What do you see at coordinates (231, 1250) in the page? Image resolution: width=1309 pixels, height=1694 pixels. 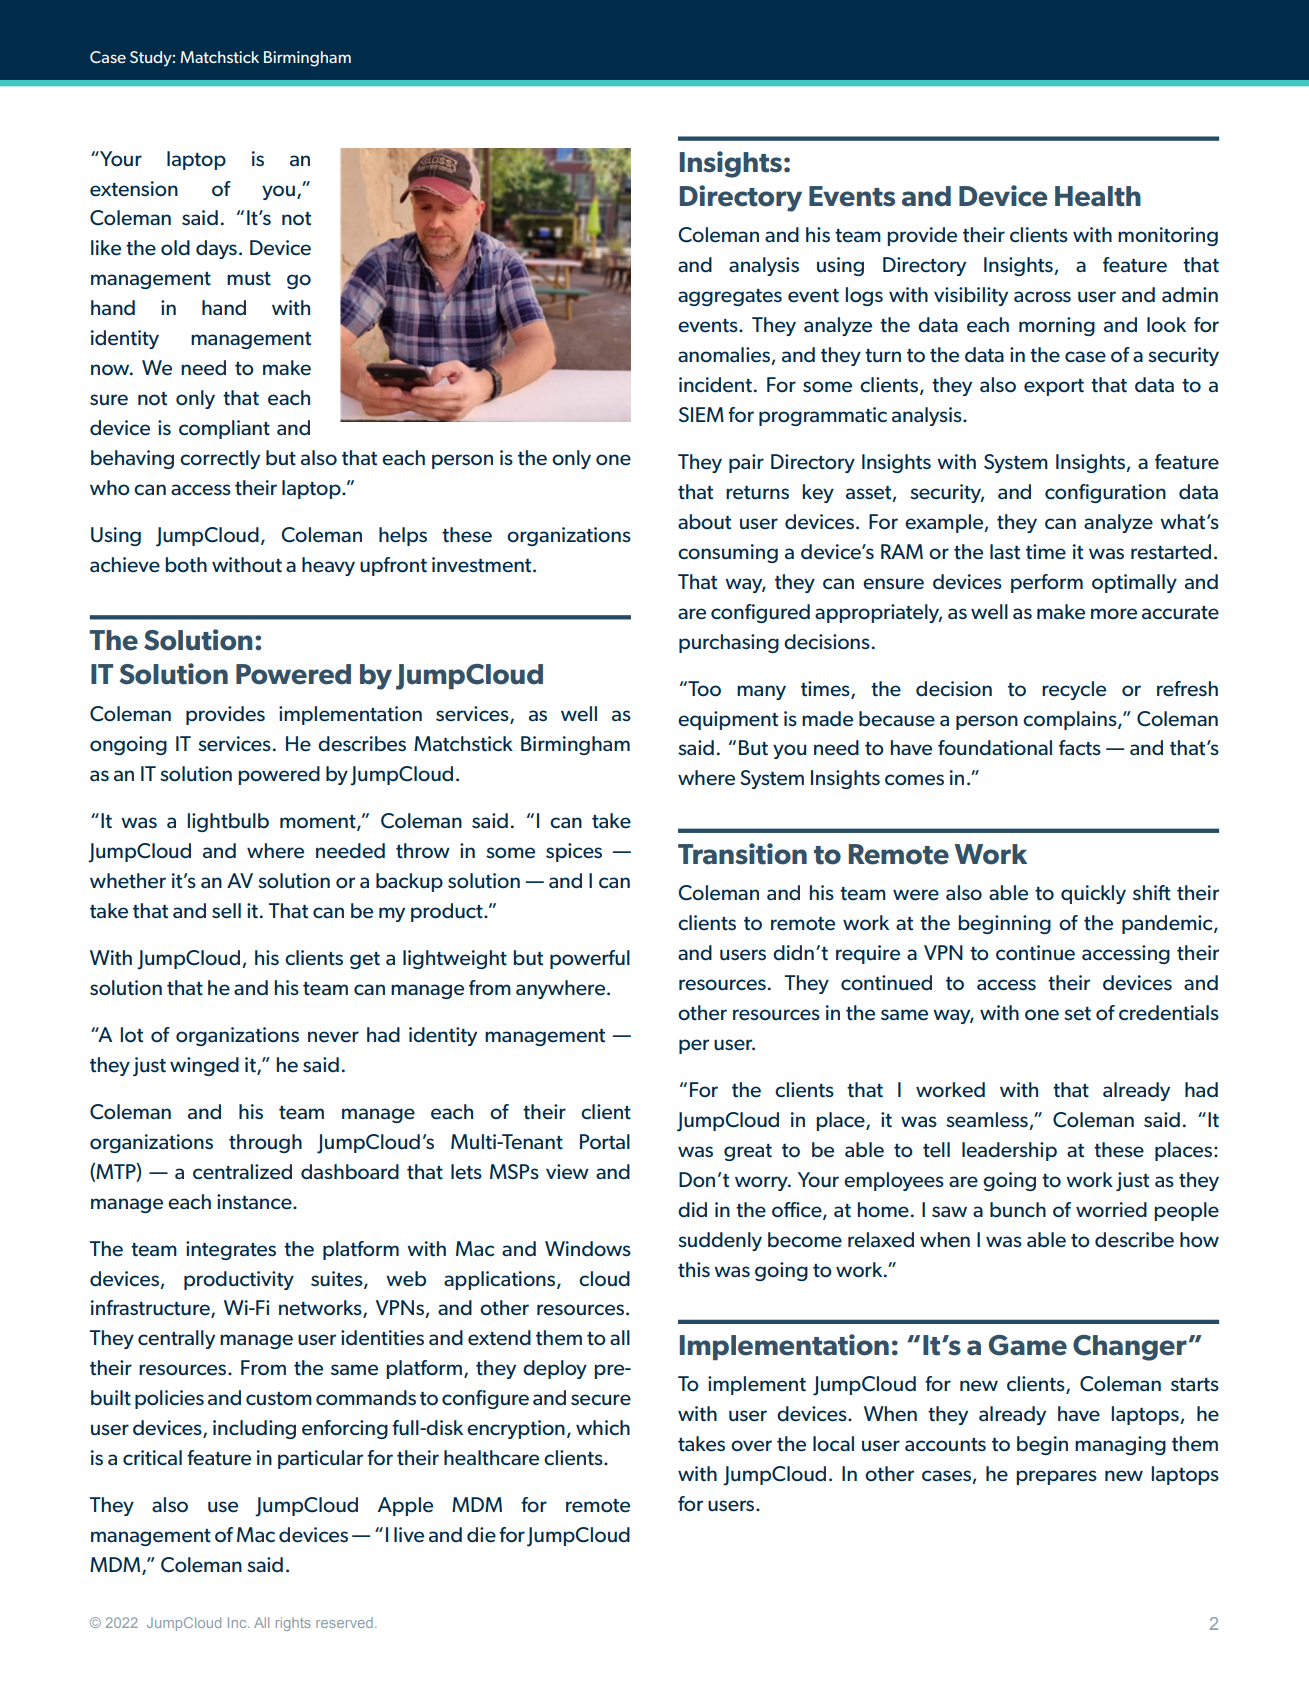 I see `integrates` at bounding box center [231, 1250].
